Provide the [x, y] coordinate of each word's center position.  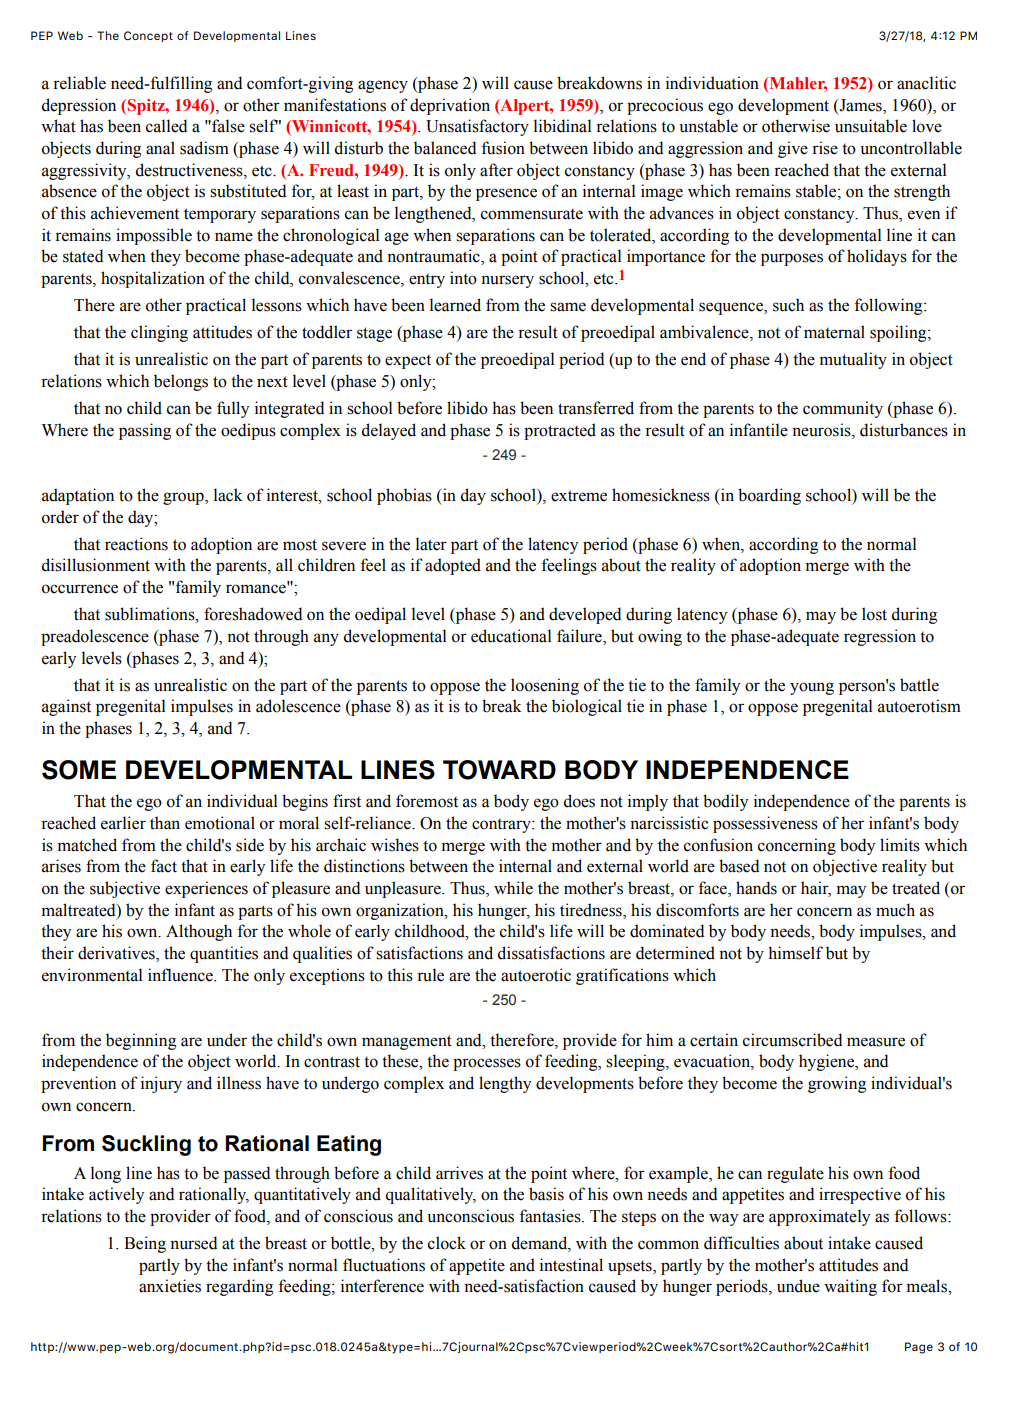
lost [874, 614]
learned [455, 305]
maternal [834, 332]
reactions [136, 544]
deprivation [450, 106]
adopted [453, 566]
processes [487, 1064]
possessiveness [765, 824]
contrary [502, 826]
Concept [148, 36]
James [860, 105]
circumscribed [793, 1040]
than [165, 823]
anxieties [170, 1286]
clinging [159, 333]
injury [161, 1084]
